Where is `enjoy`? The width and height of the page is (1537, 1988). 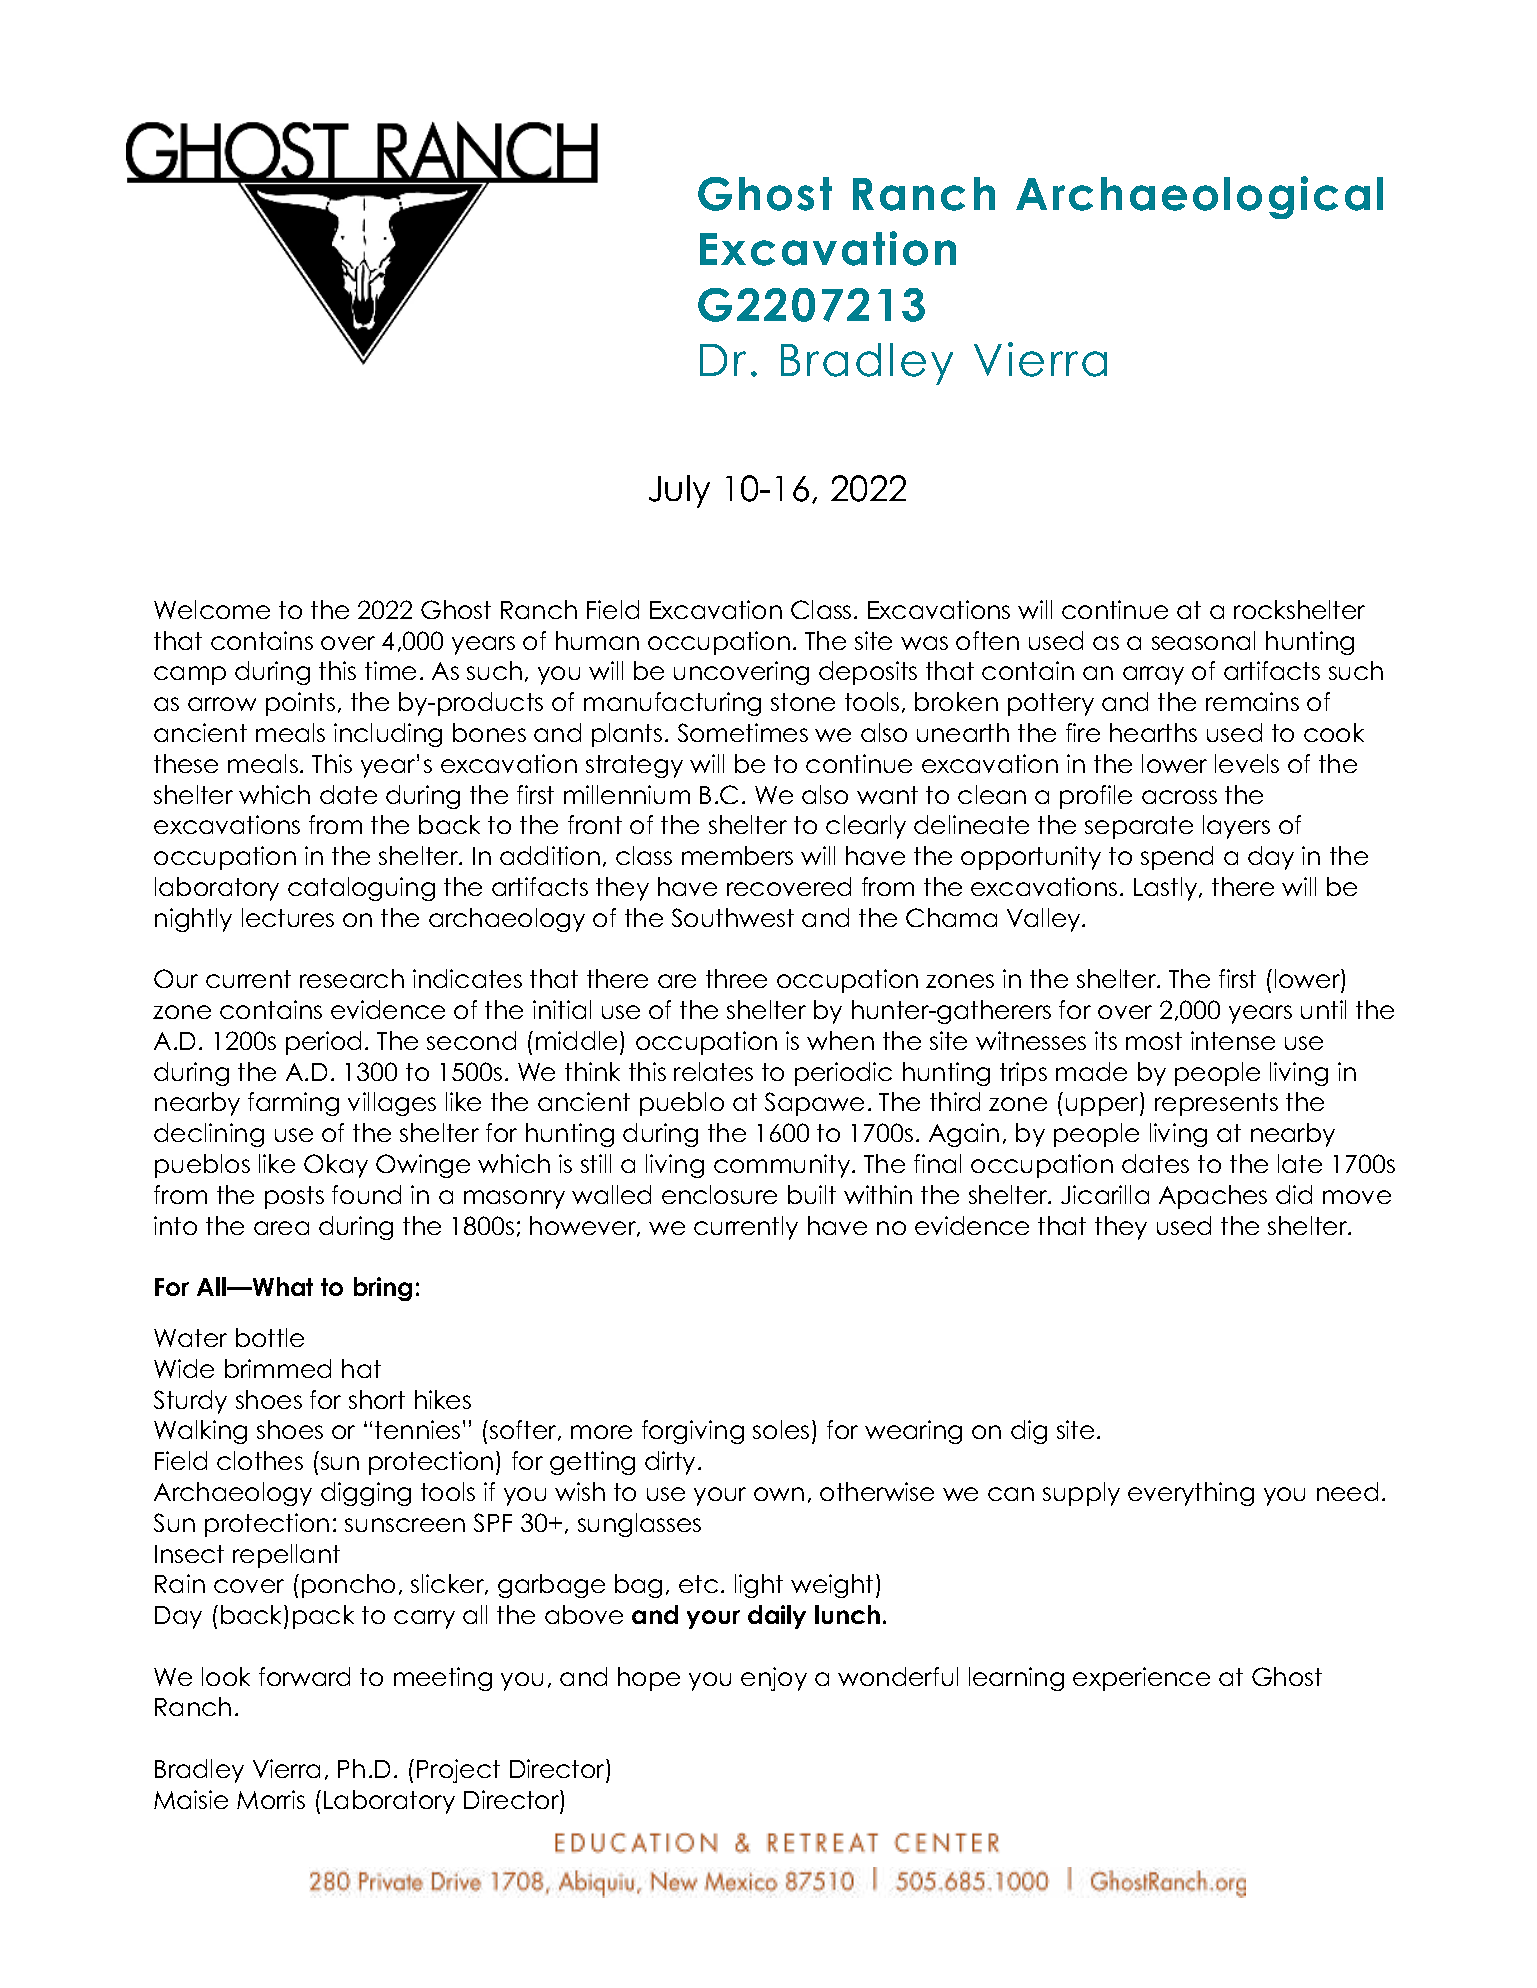
enjoy is located at coordinates (774, 1679).
